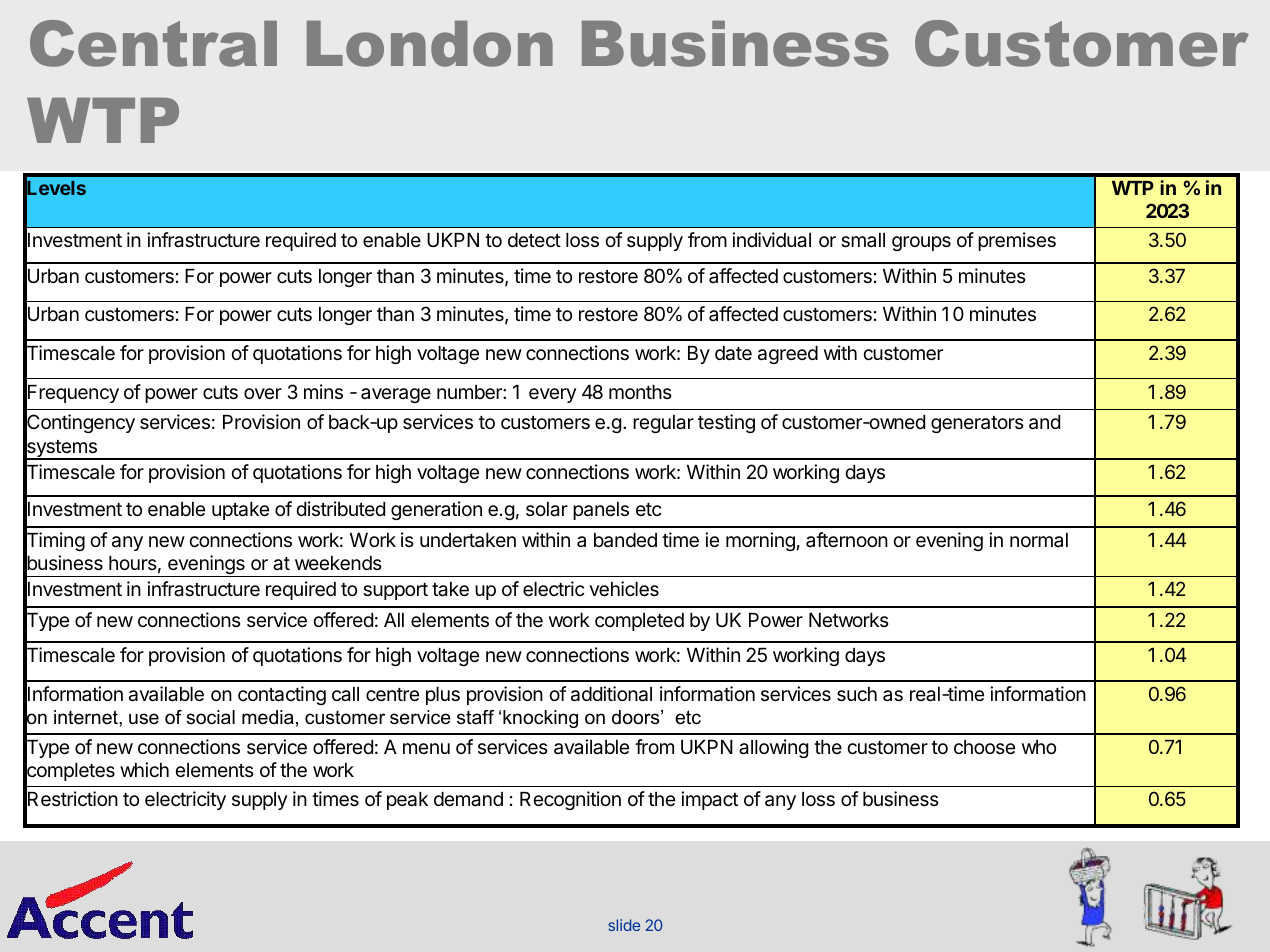  I want to click on small, so click(863, 240).
